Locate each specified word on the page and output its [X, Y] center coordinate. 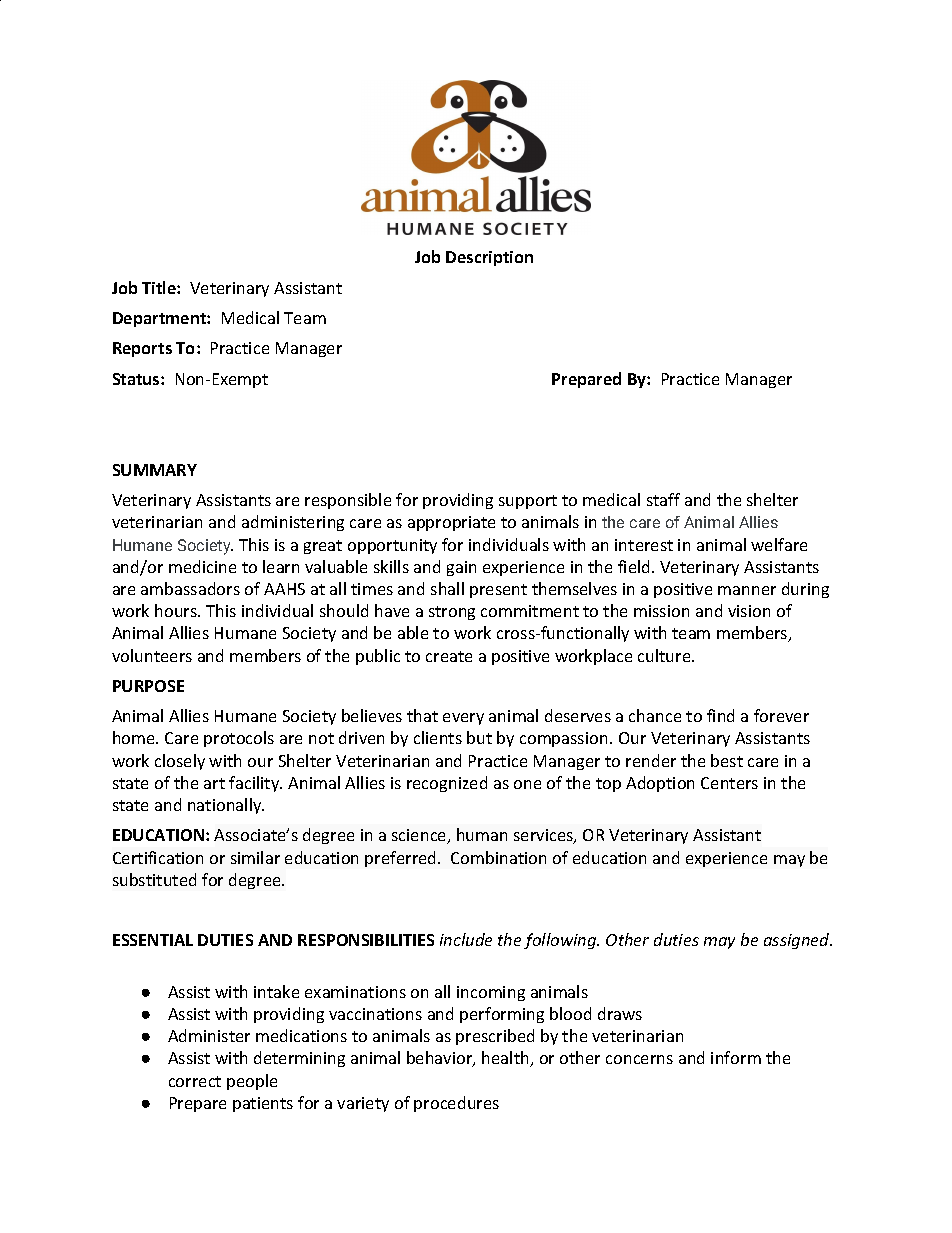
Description [489, 258]
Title [160, 287]
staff [663, 499]
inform [736, 1057]
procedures [456, 1104]
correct [195, 1081]
